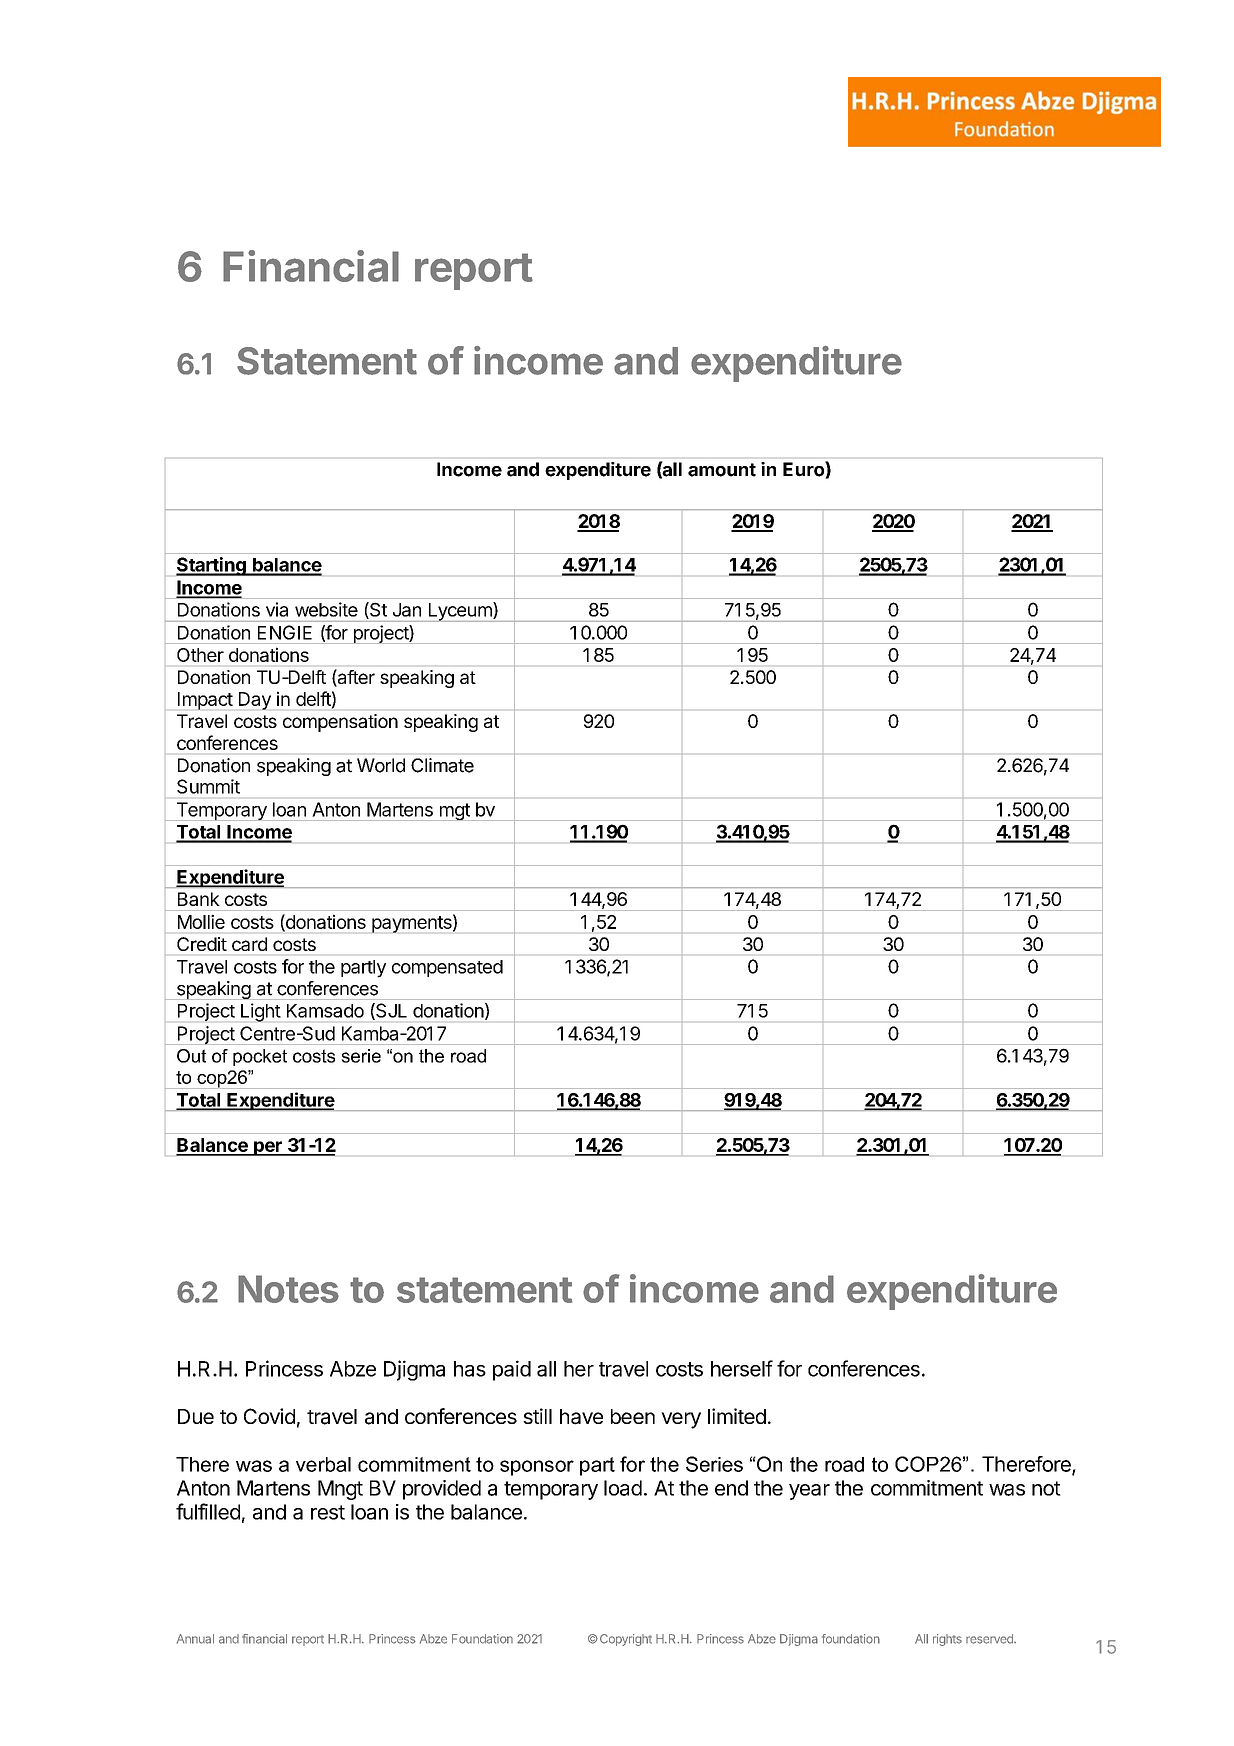  I want to click on paid, so click(512, 1370).
